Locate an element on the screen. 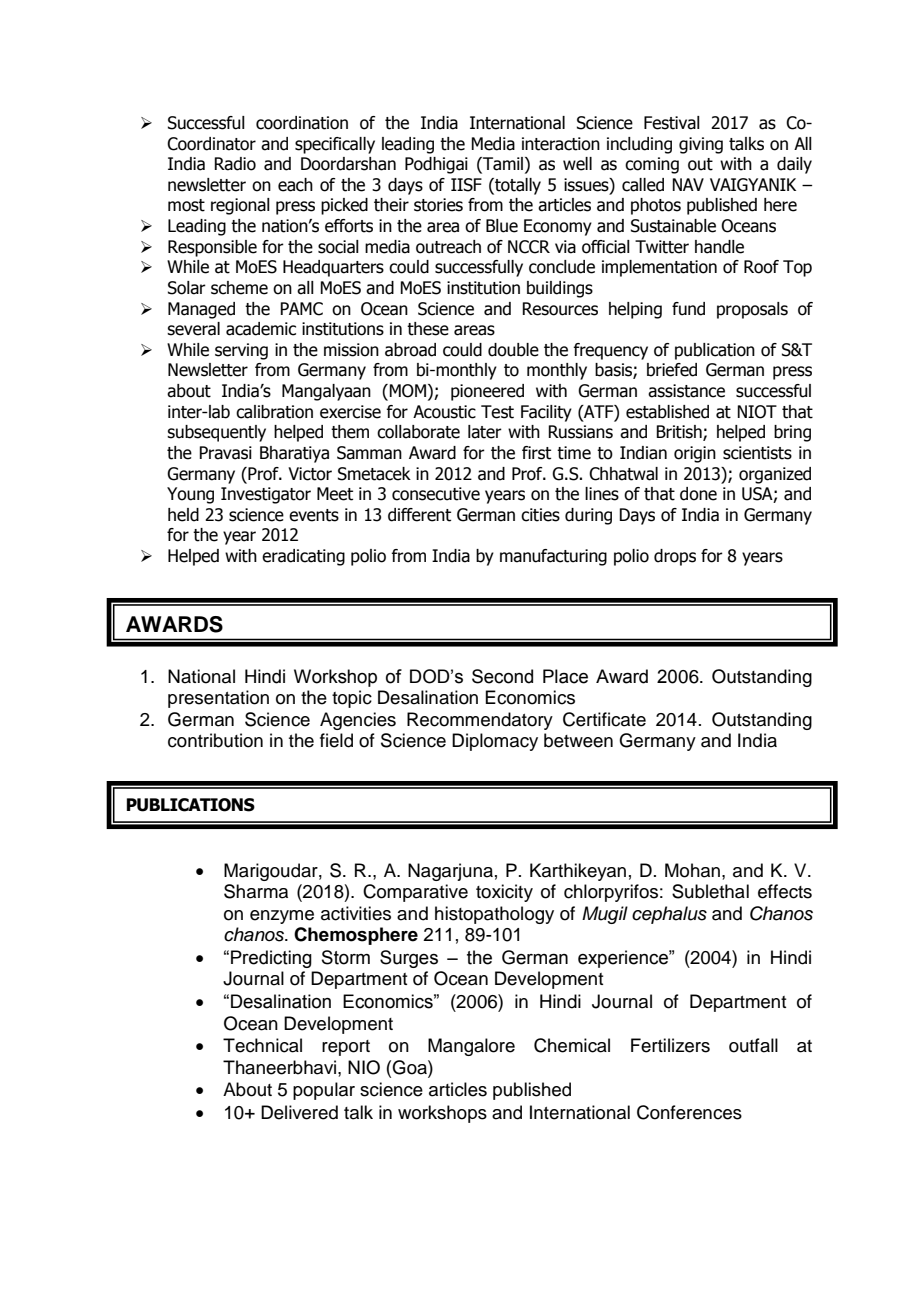 This screenshot has width=924, height=1308. Bharatiya is located at coordinates (294, 454).
